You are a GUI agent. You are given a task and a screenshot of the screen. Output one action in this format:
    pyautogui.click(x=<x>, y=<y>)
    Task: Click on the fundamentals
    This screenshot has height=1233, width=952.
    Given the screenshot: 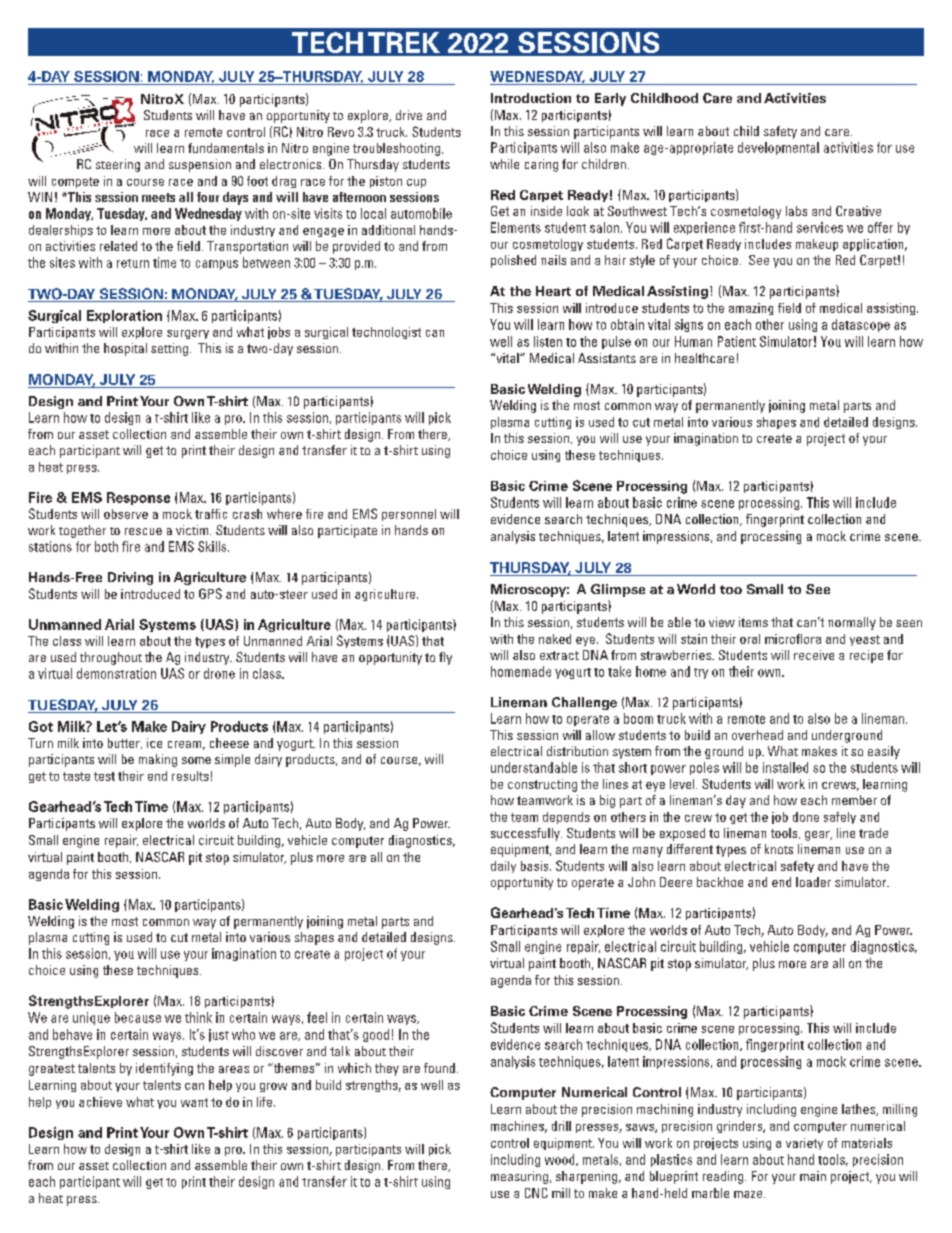 What is the action you would take?
    pyautogui.click(x=226, y=148)
